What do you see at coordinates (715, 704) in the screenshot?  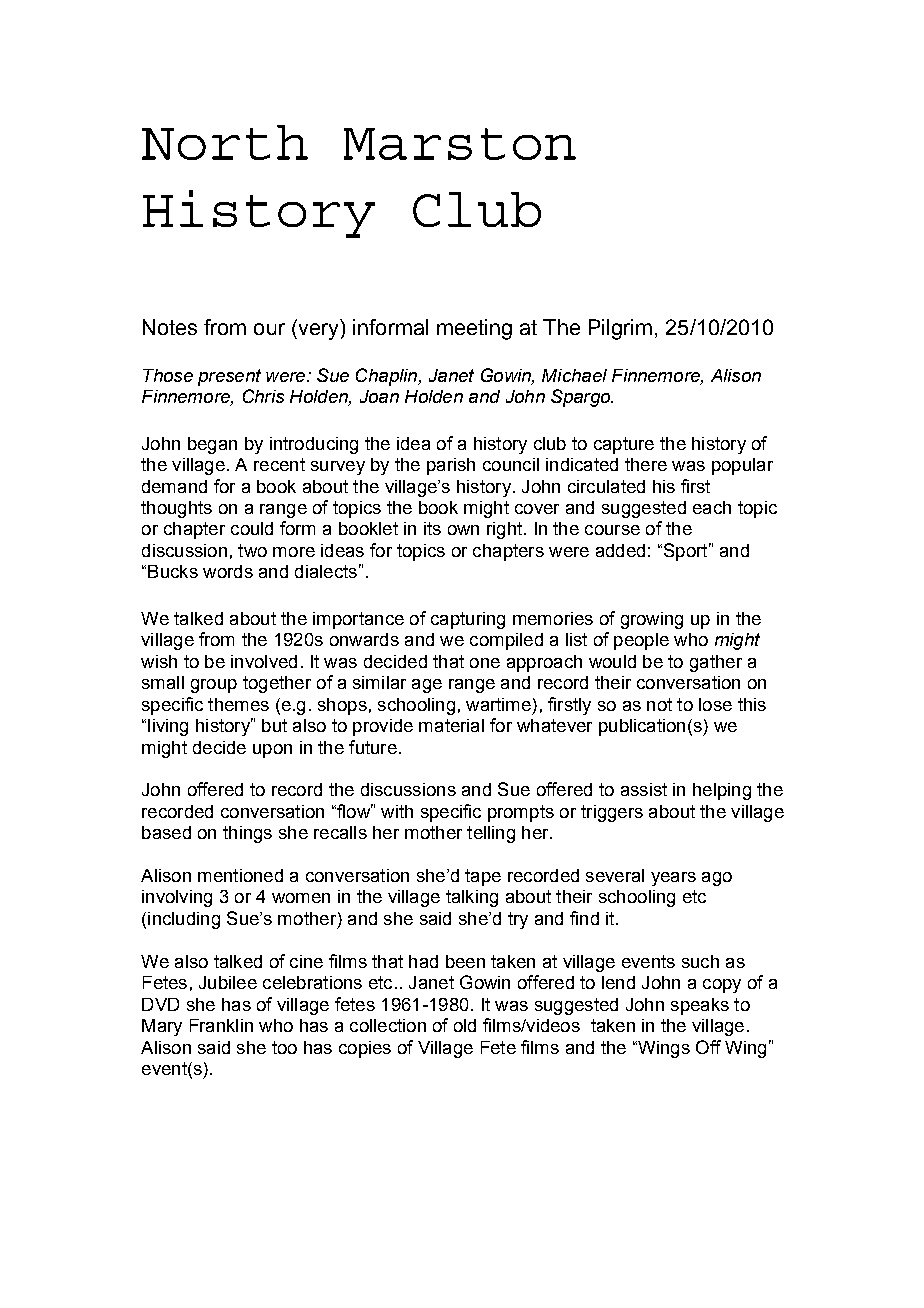 I see `lose` at bounding box center [715, 704].
